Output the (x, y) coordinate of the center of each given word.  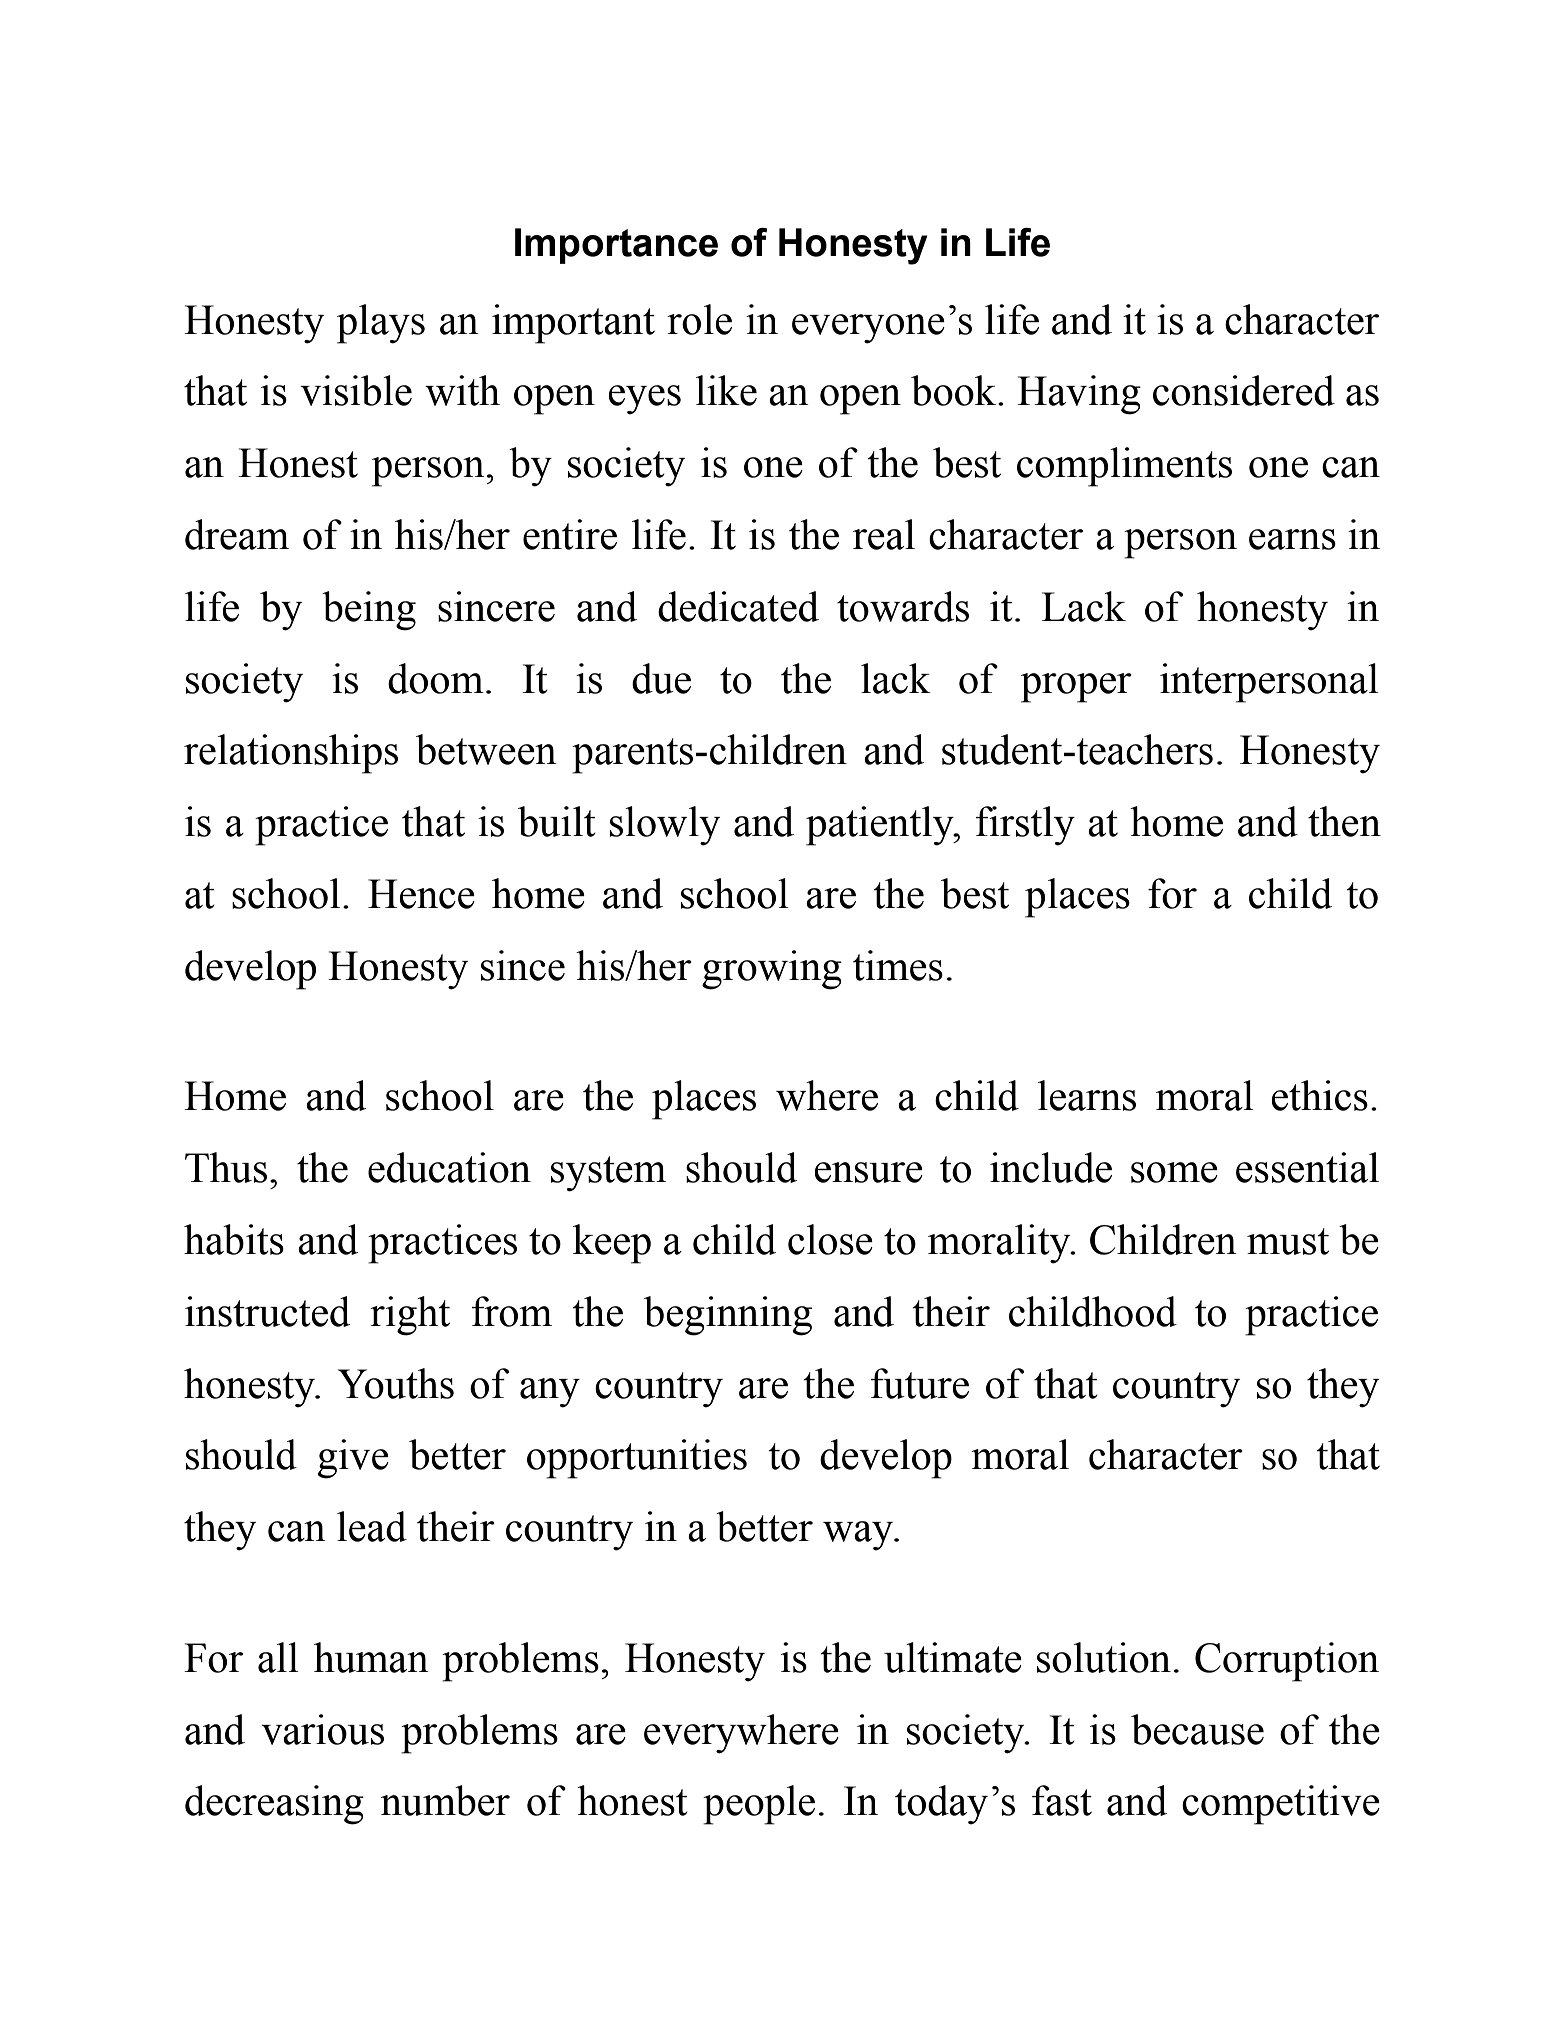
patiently (881, 826)
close (830, 1239)
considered (1244, 390)
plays (381, 324)
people (759, 1805)
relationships (291, 754)
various (322, 1729)
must (1288, 1241)
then (1344, 821)
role (699, 319)
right (410, 1316)
